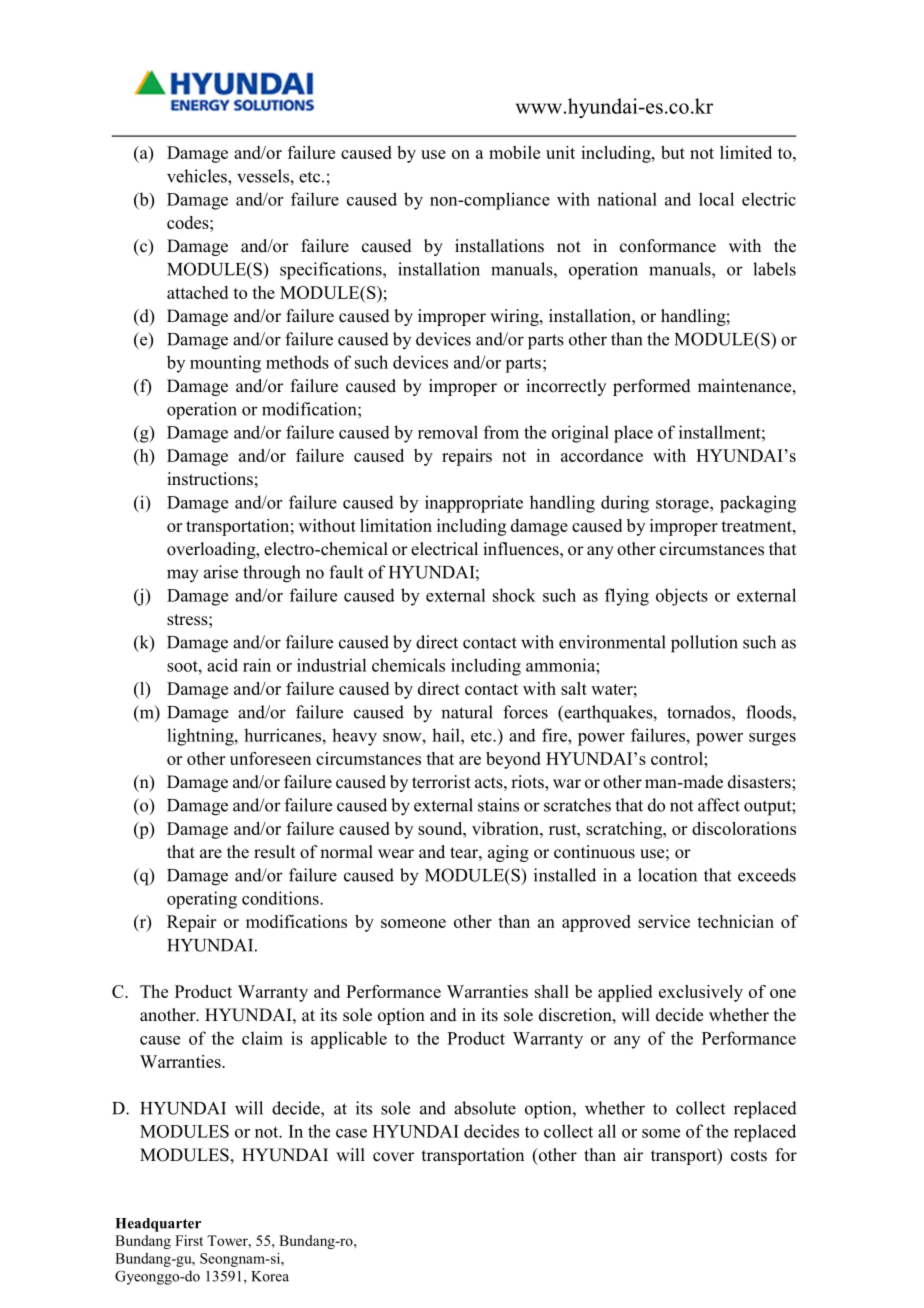 Image resolution: width=924 pixels, height=1308 pixels. Describe the element at coordinates (716, 199) in the screenshot. I see `local` at that location.
